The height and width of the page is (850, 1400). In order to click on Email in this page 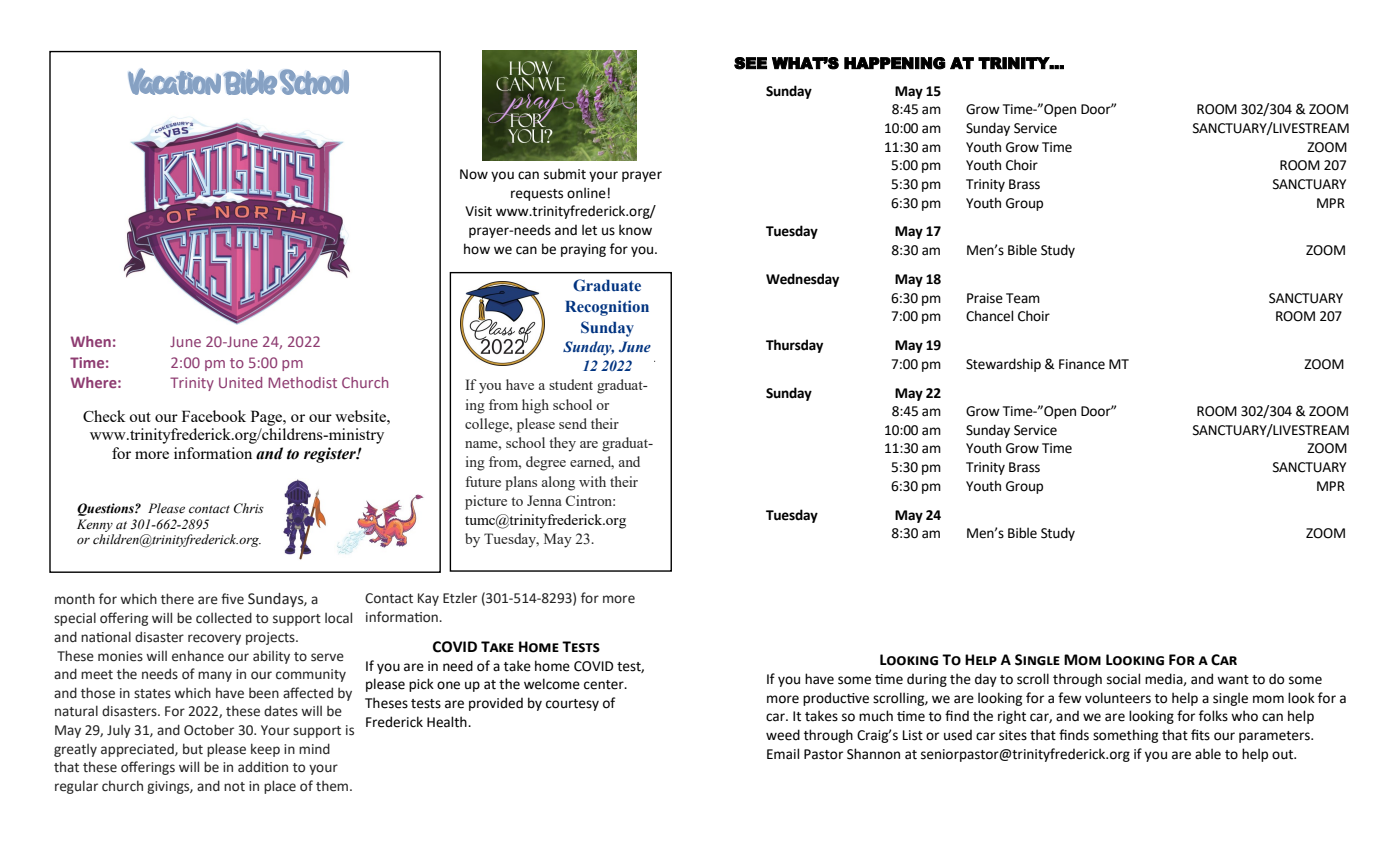, I will do `click(783, 754)`.
